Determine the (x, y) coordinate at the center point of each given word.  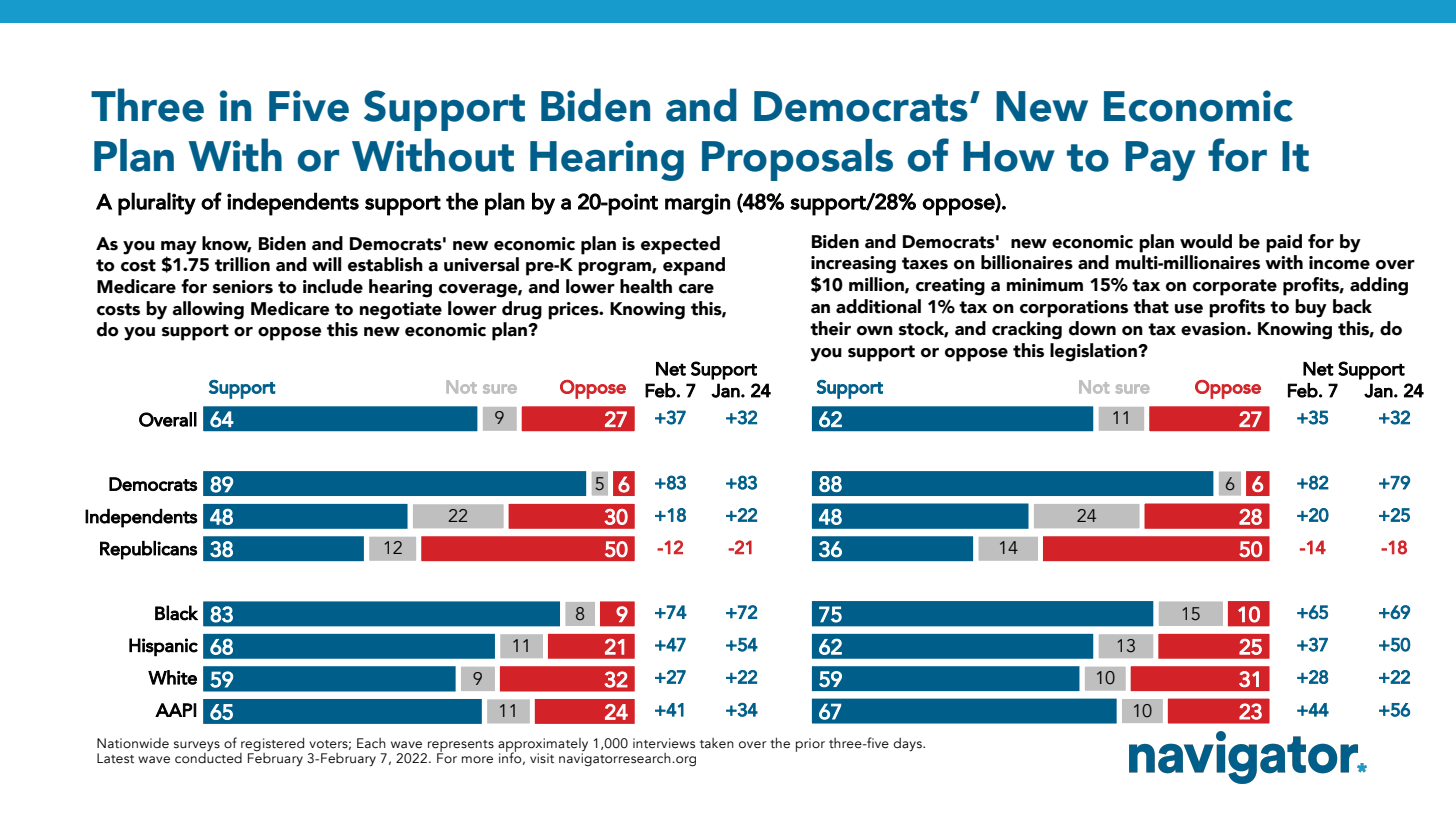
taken (717, 743)
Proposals (797, 160)
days (908, 745)
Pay (1160, 161)
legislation (1094, 352)
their (830, 328)
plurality (157, 204)
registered (272, 744)
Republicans (148, 550)
